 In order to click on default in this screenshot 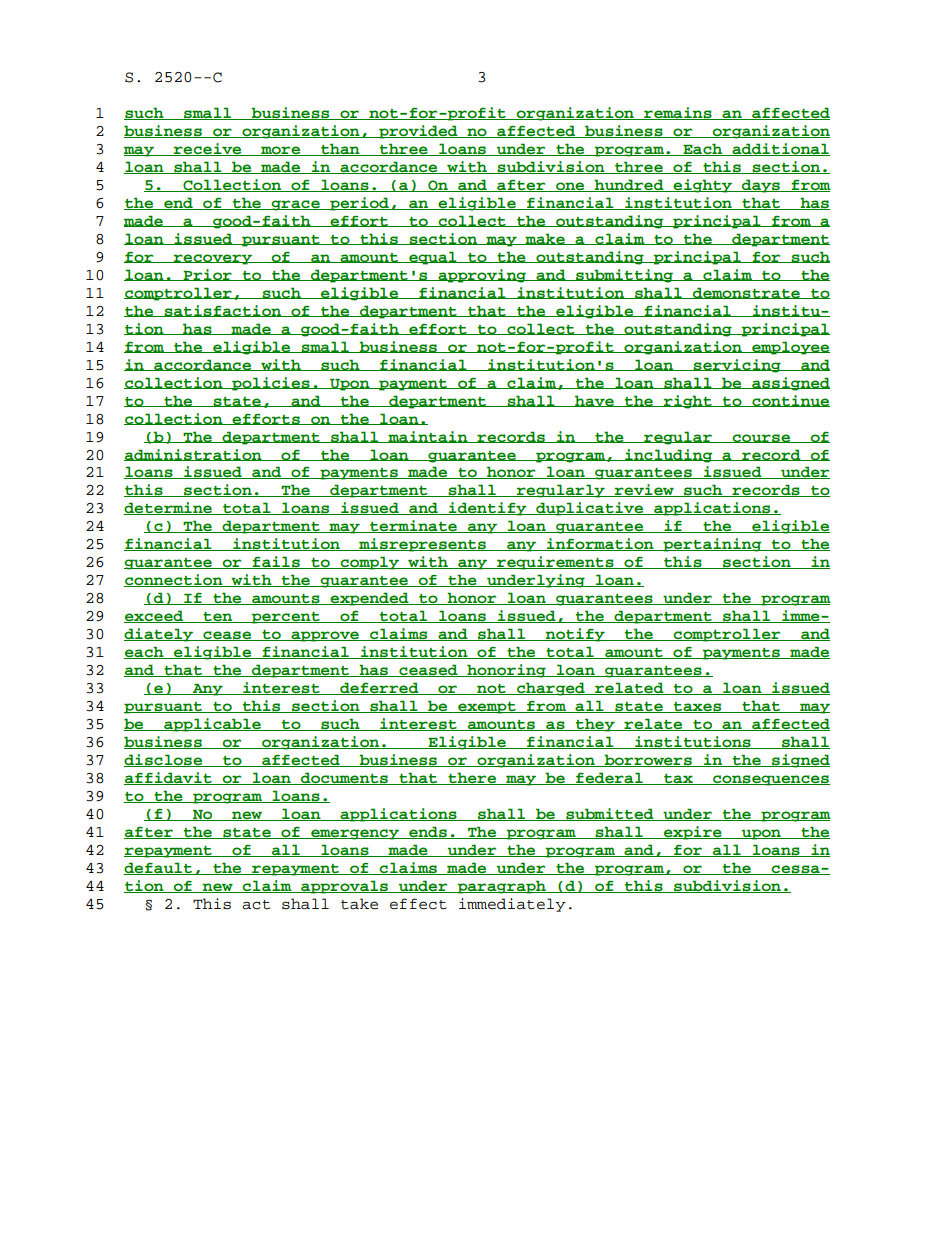, I will do `click(159, 868)`.
